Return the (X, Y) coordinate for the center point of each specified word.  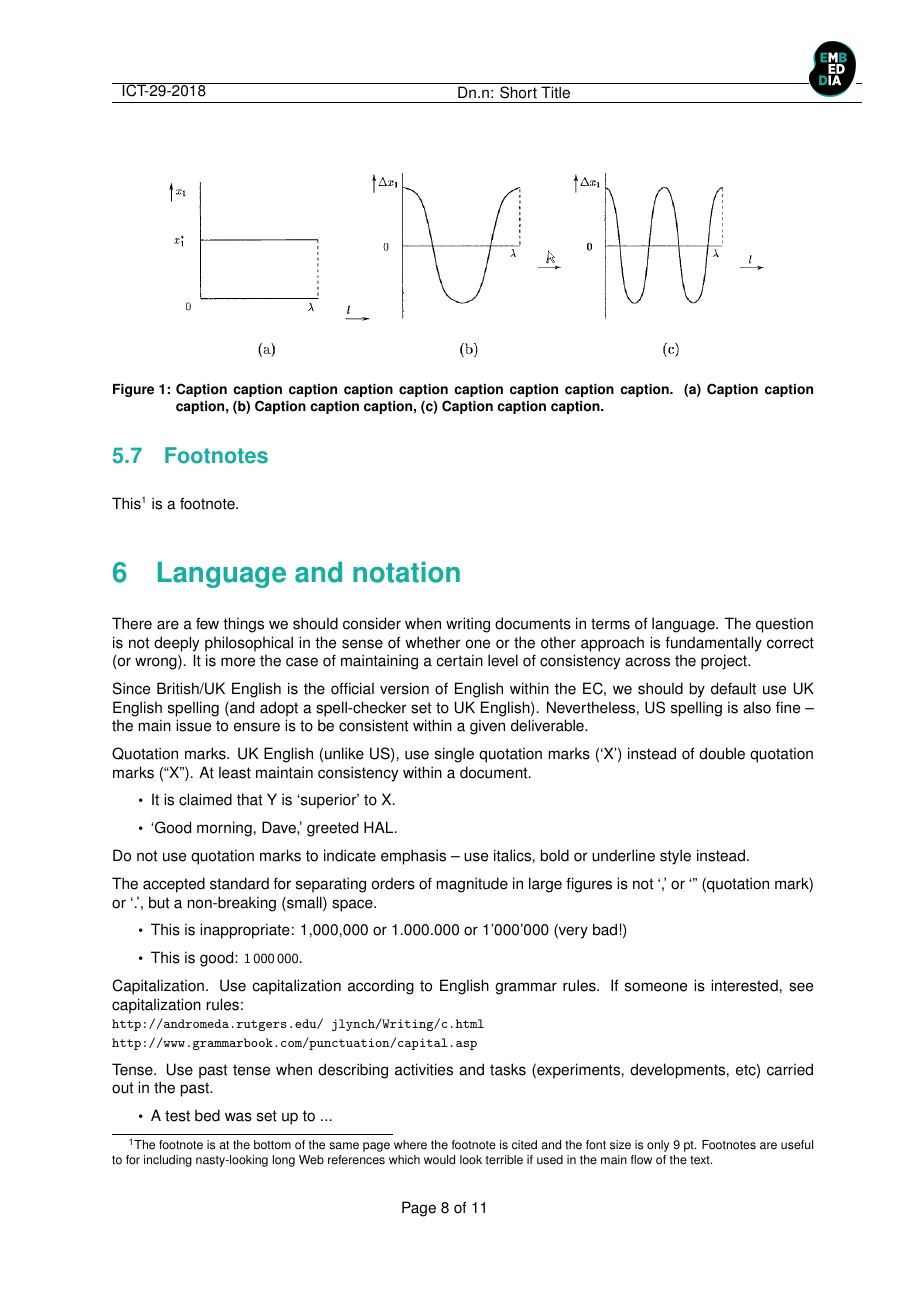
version (404, 688)
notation (406, 572)
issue (193, 725)
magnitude (472, 885)
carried (790, 1069)
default (733, 688)
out (122, 1088)
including (168, 1161)
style (675, 857)
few (207, 623)
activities (424, 1069)
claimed (205, 799)
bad (605, 929)
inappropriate (245, 931)
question (784, 625)
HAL (380, 827)
